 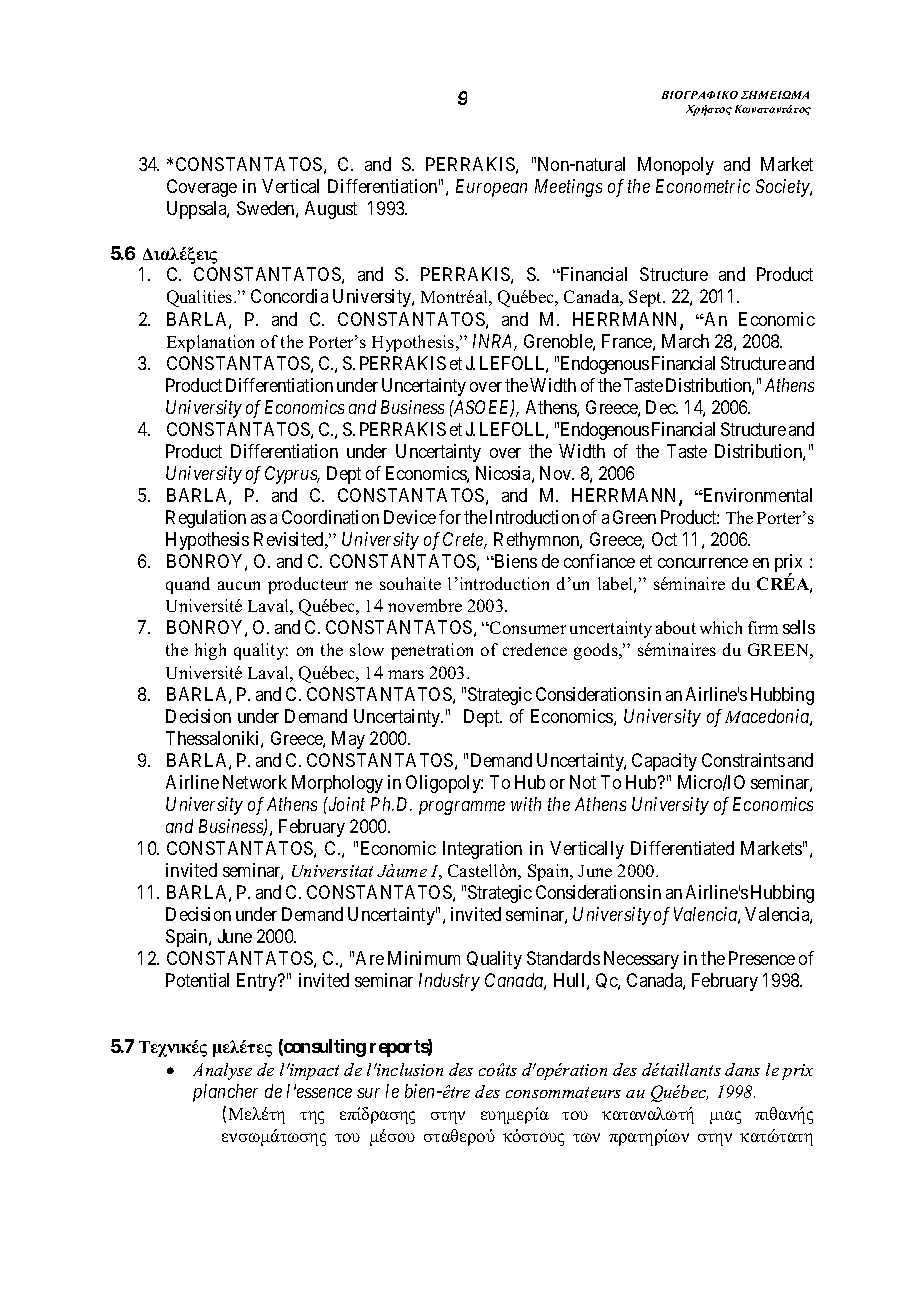 I want to click on Analyse, so click(x=222, y=1071).
